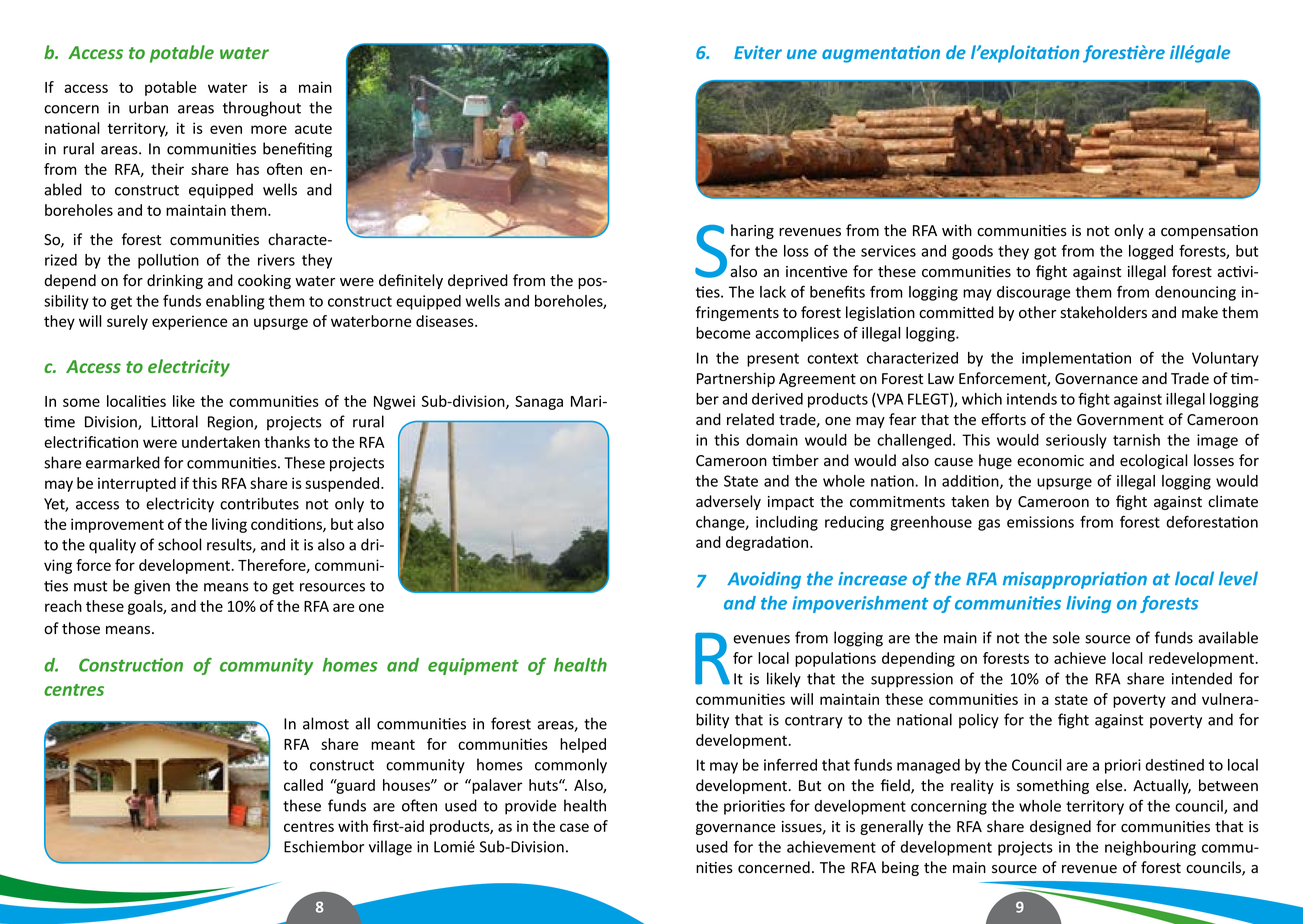  I want to click on case, so click(574, 827).
